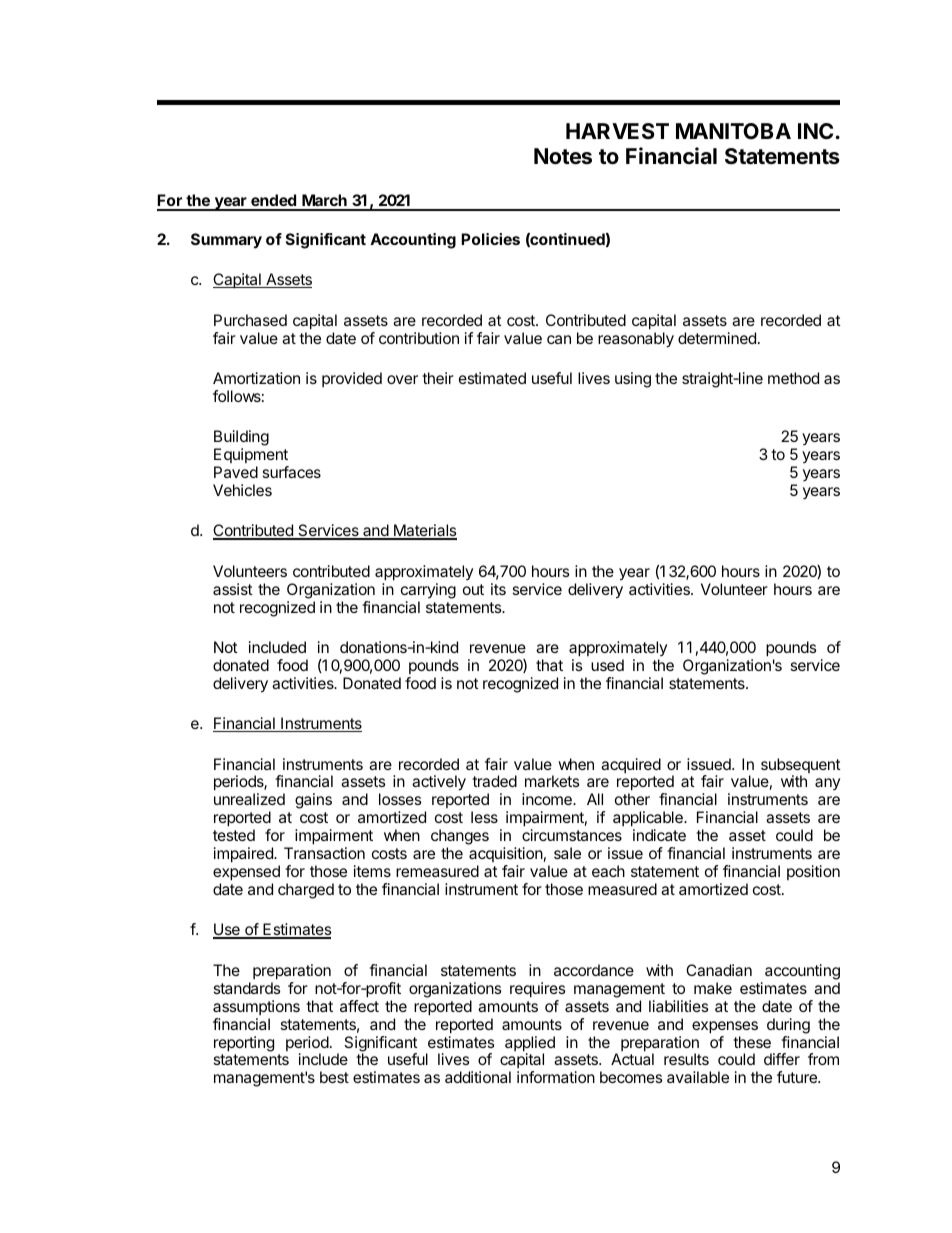 The image size is (952, 1233). What do you see at coordinates (530, 1045) in the screenshot?
I see `applied` at bounding box center [530, 1045].
